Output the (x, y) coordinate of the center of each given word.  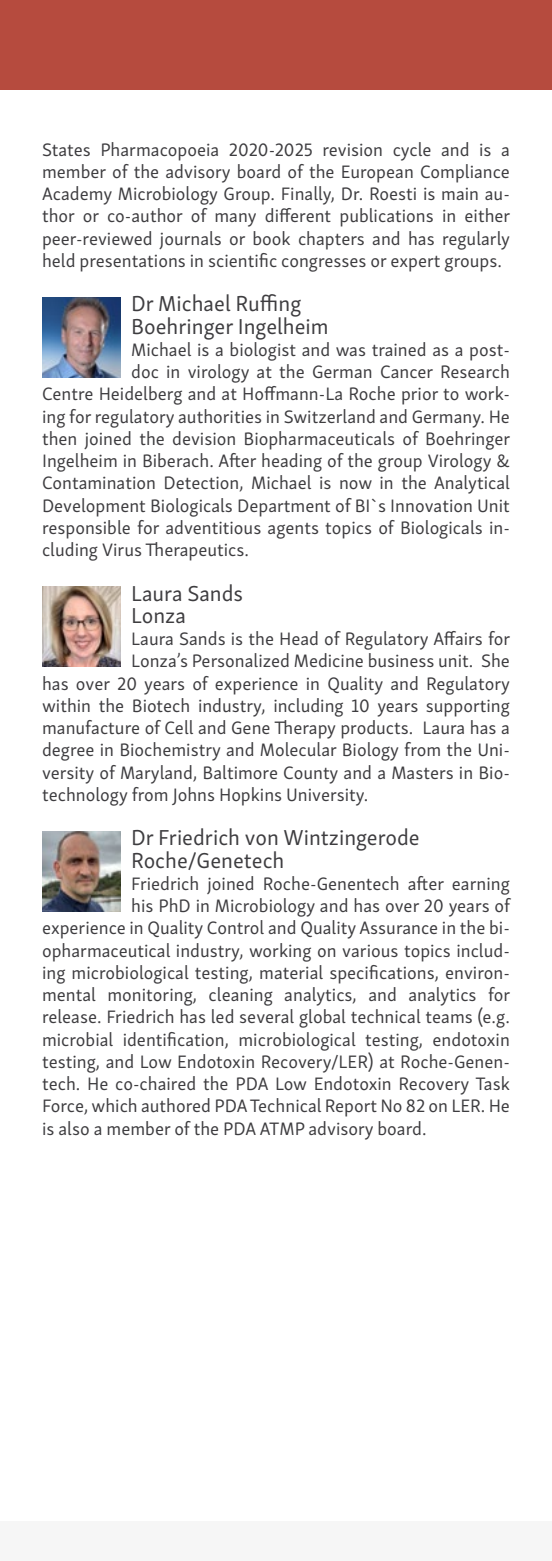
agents (293, 531)
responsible (86, 529)
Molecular (298, 749)
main (460, 194)
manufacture (91, 727)
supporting (468, 708)
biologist (263, 351)
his (142, 905)
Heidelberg (141, 395)
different (298, 215)
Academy (77, 195)
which (114, 1105)
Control (235, 927)
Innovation (431, 506)
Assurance (398, 927)
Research (475, 371)
